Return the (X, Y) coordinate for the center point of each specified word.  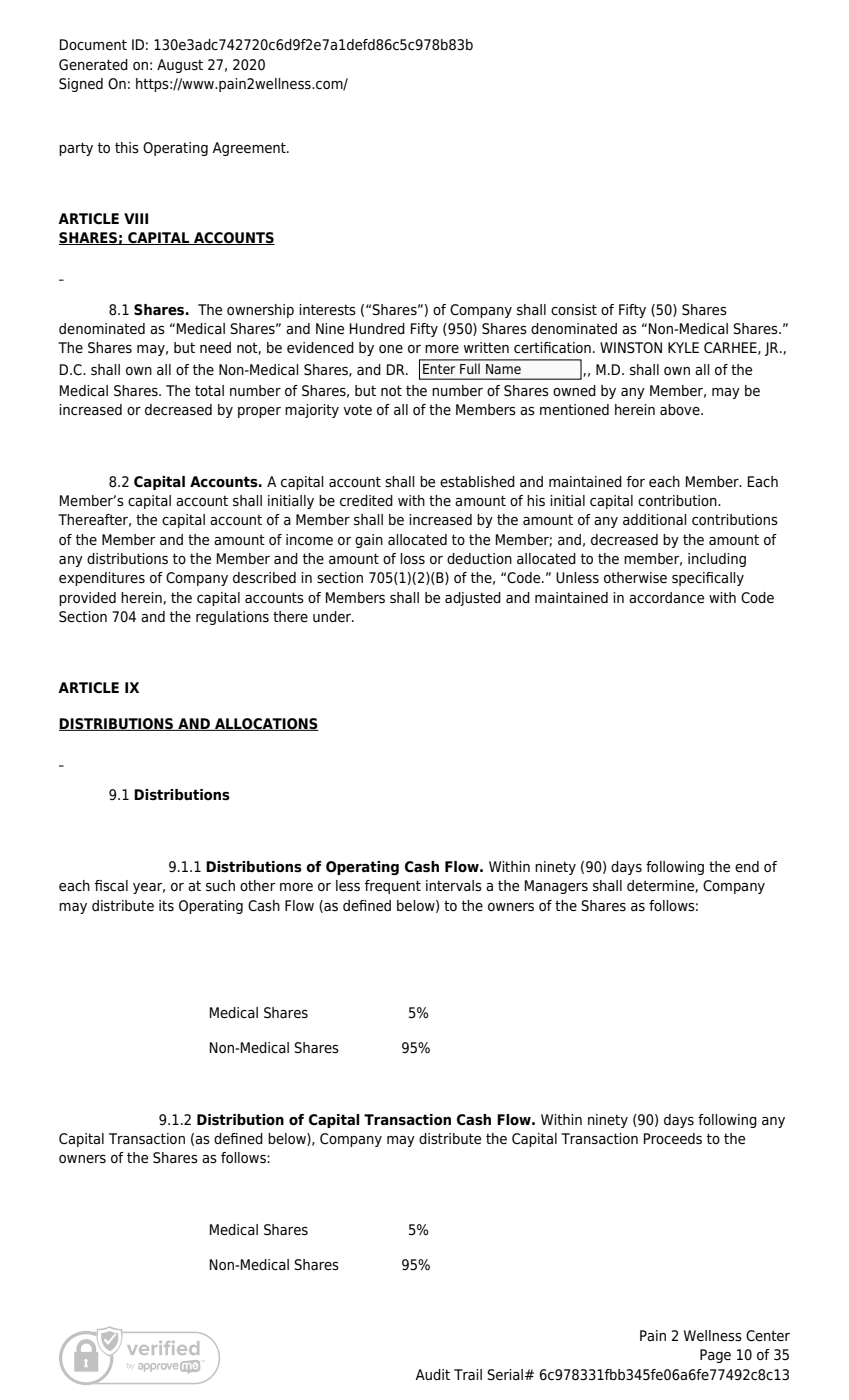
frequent (393, 887)
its (166, 906)
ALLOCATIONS (266, 724)
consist (574, 310)
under (333, 616)
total (209, 391)
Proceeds (673, 1138)
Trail (468, 1374)
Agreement (250, 149)
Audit (432, 1374)
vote (357, 409)
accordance (666, 598)
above (681, 410)
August (180, 66)
